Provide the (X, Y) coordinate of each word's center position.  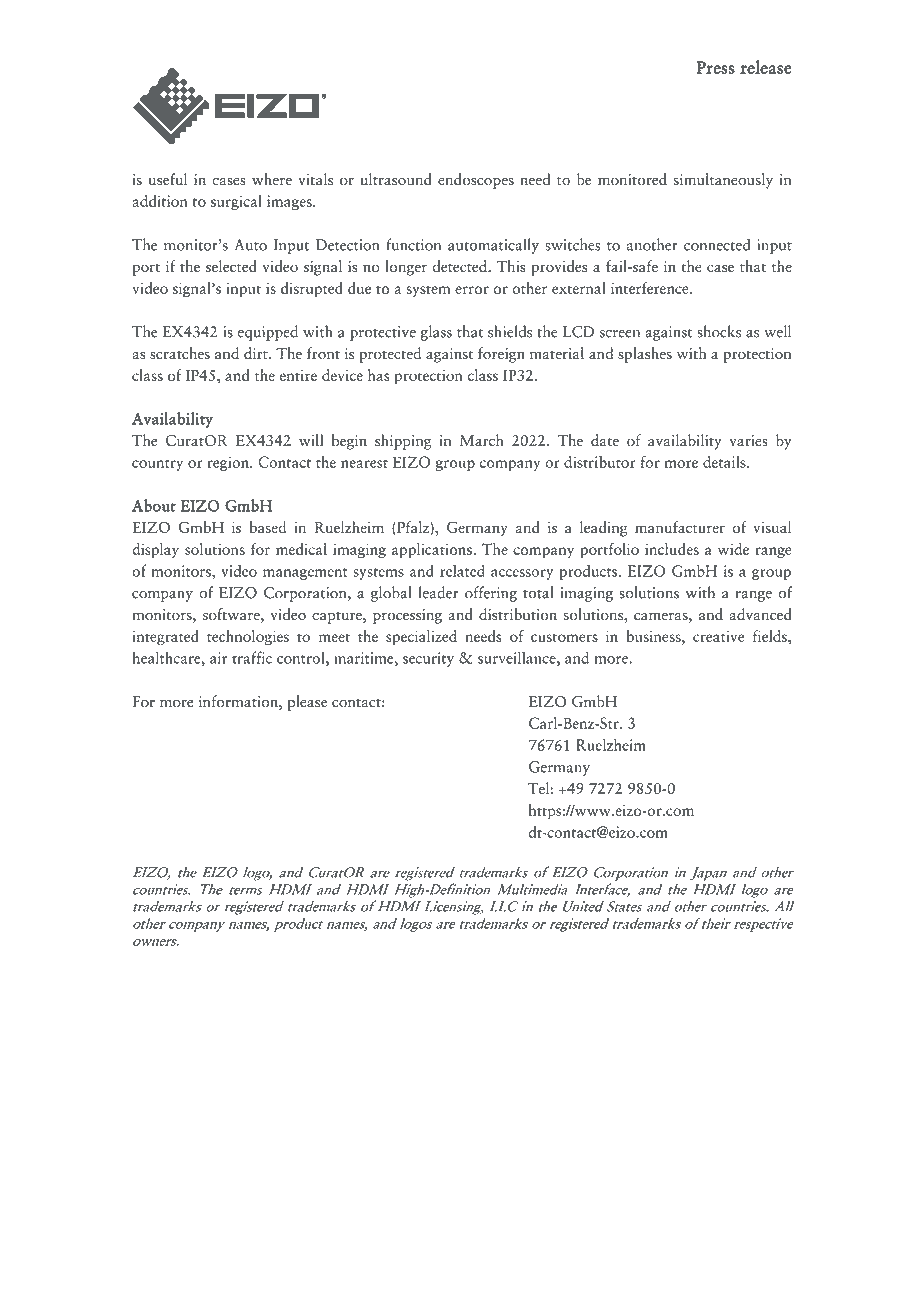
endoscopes (476, 181)
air (218, 658)
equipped (267, 333)
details (725, 462)
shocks (719, 331)
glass (436, 333)
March (482, 440)
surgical (236, 203)
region (229, 464)
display (155, 551)
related (462, 571)
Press (715, 67)
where (272, 179)
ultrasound (396, 179)
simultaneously (723, 181)
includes (672, 549)
